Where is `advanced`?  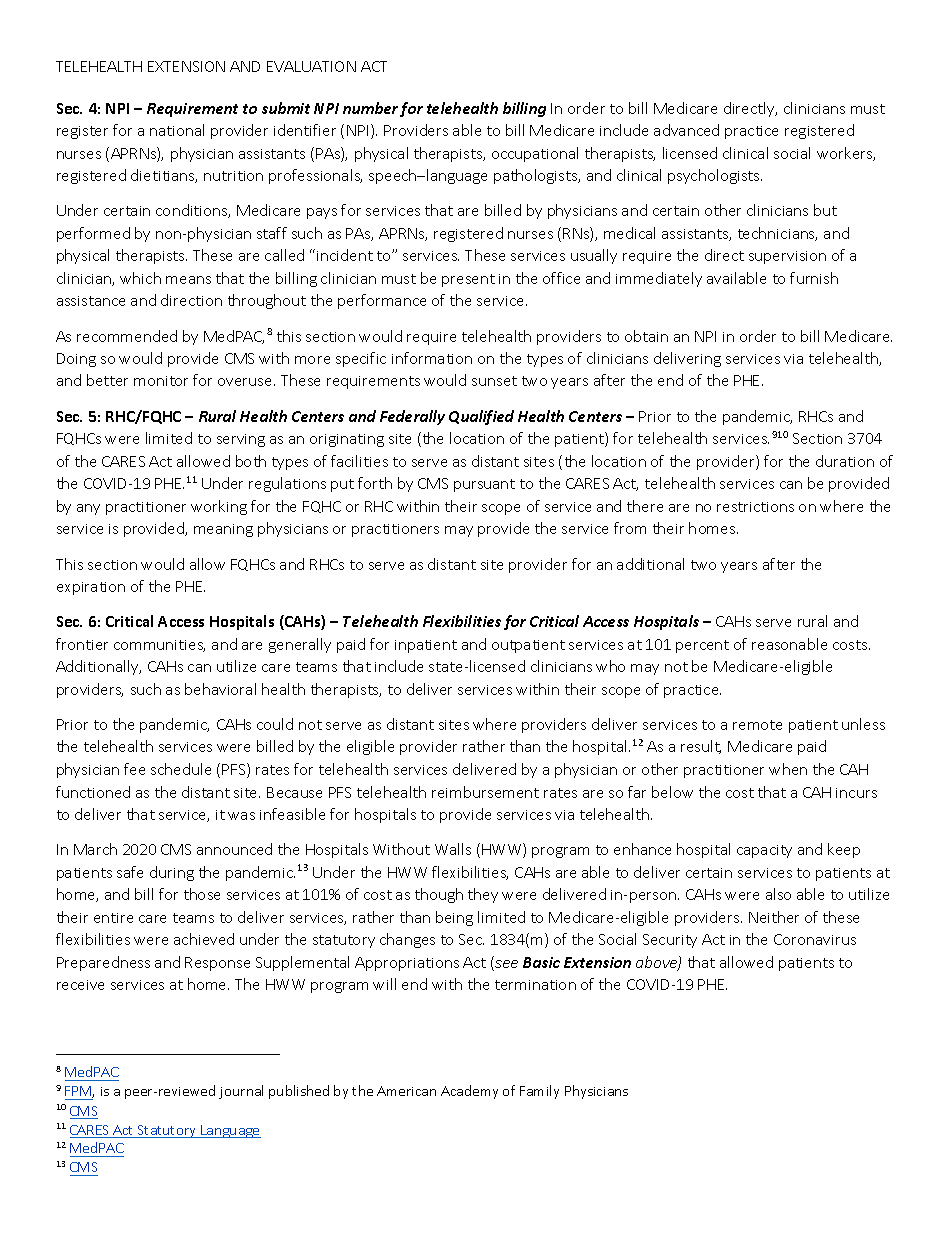 advanced is located at coordinates (686, 130).
